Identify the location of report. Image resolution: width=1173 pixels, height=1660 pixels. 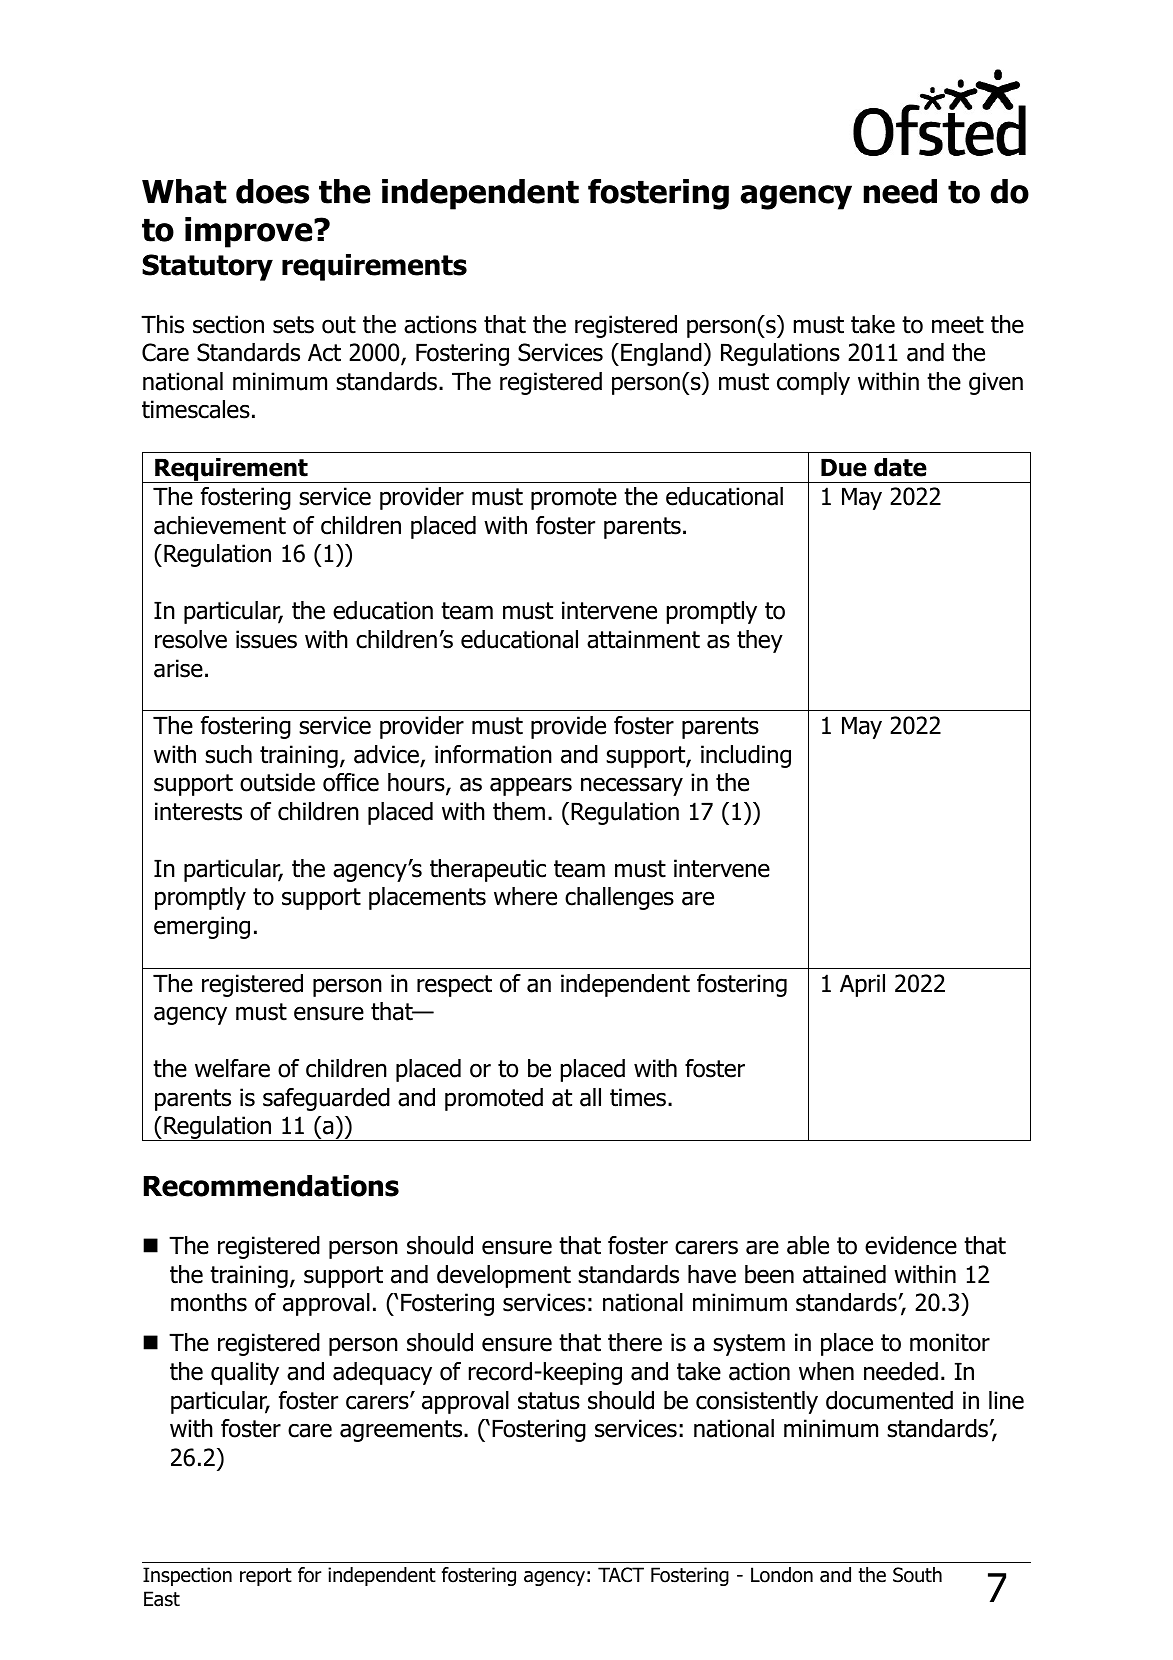
(266, 1577).
